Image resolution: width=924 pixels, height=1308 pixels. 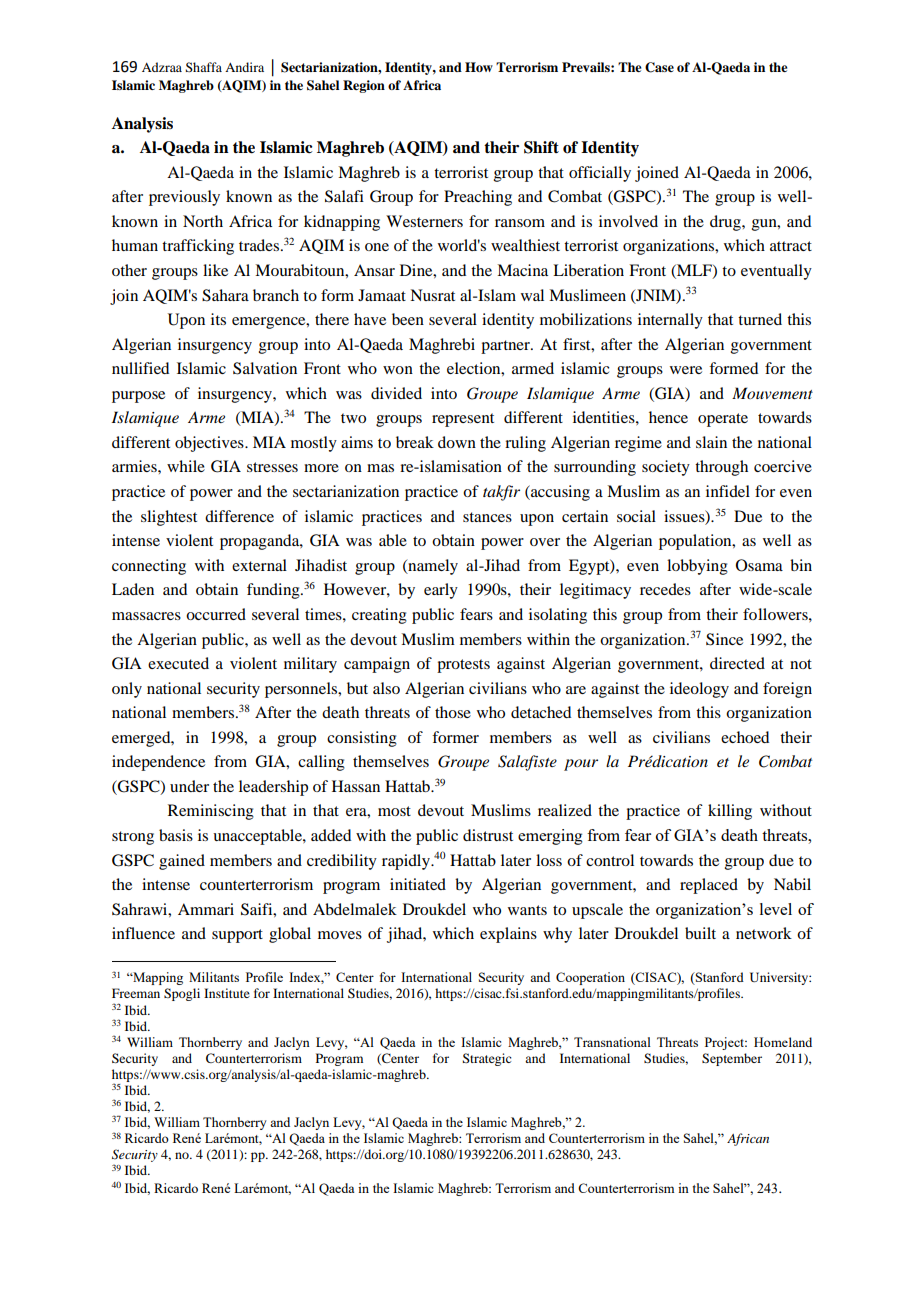 I want to click on previously, so click(x=184, y=198).
